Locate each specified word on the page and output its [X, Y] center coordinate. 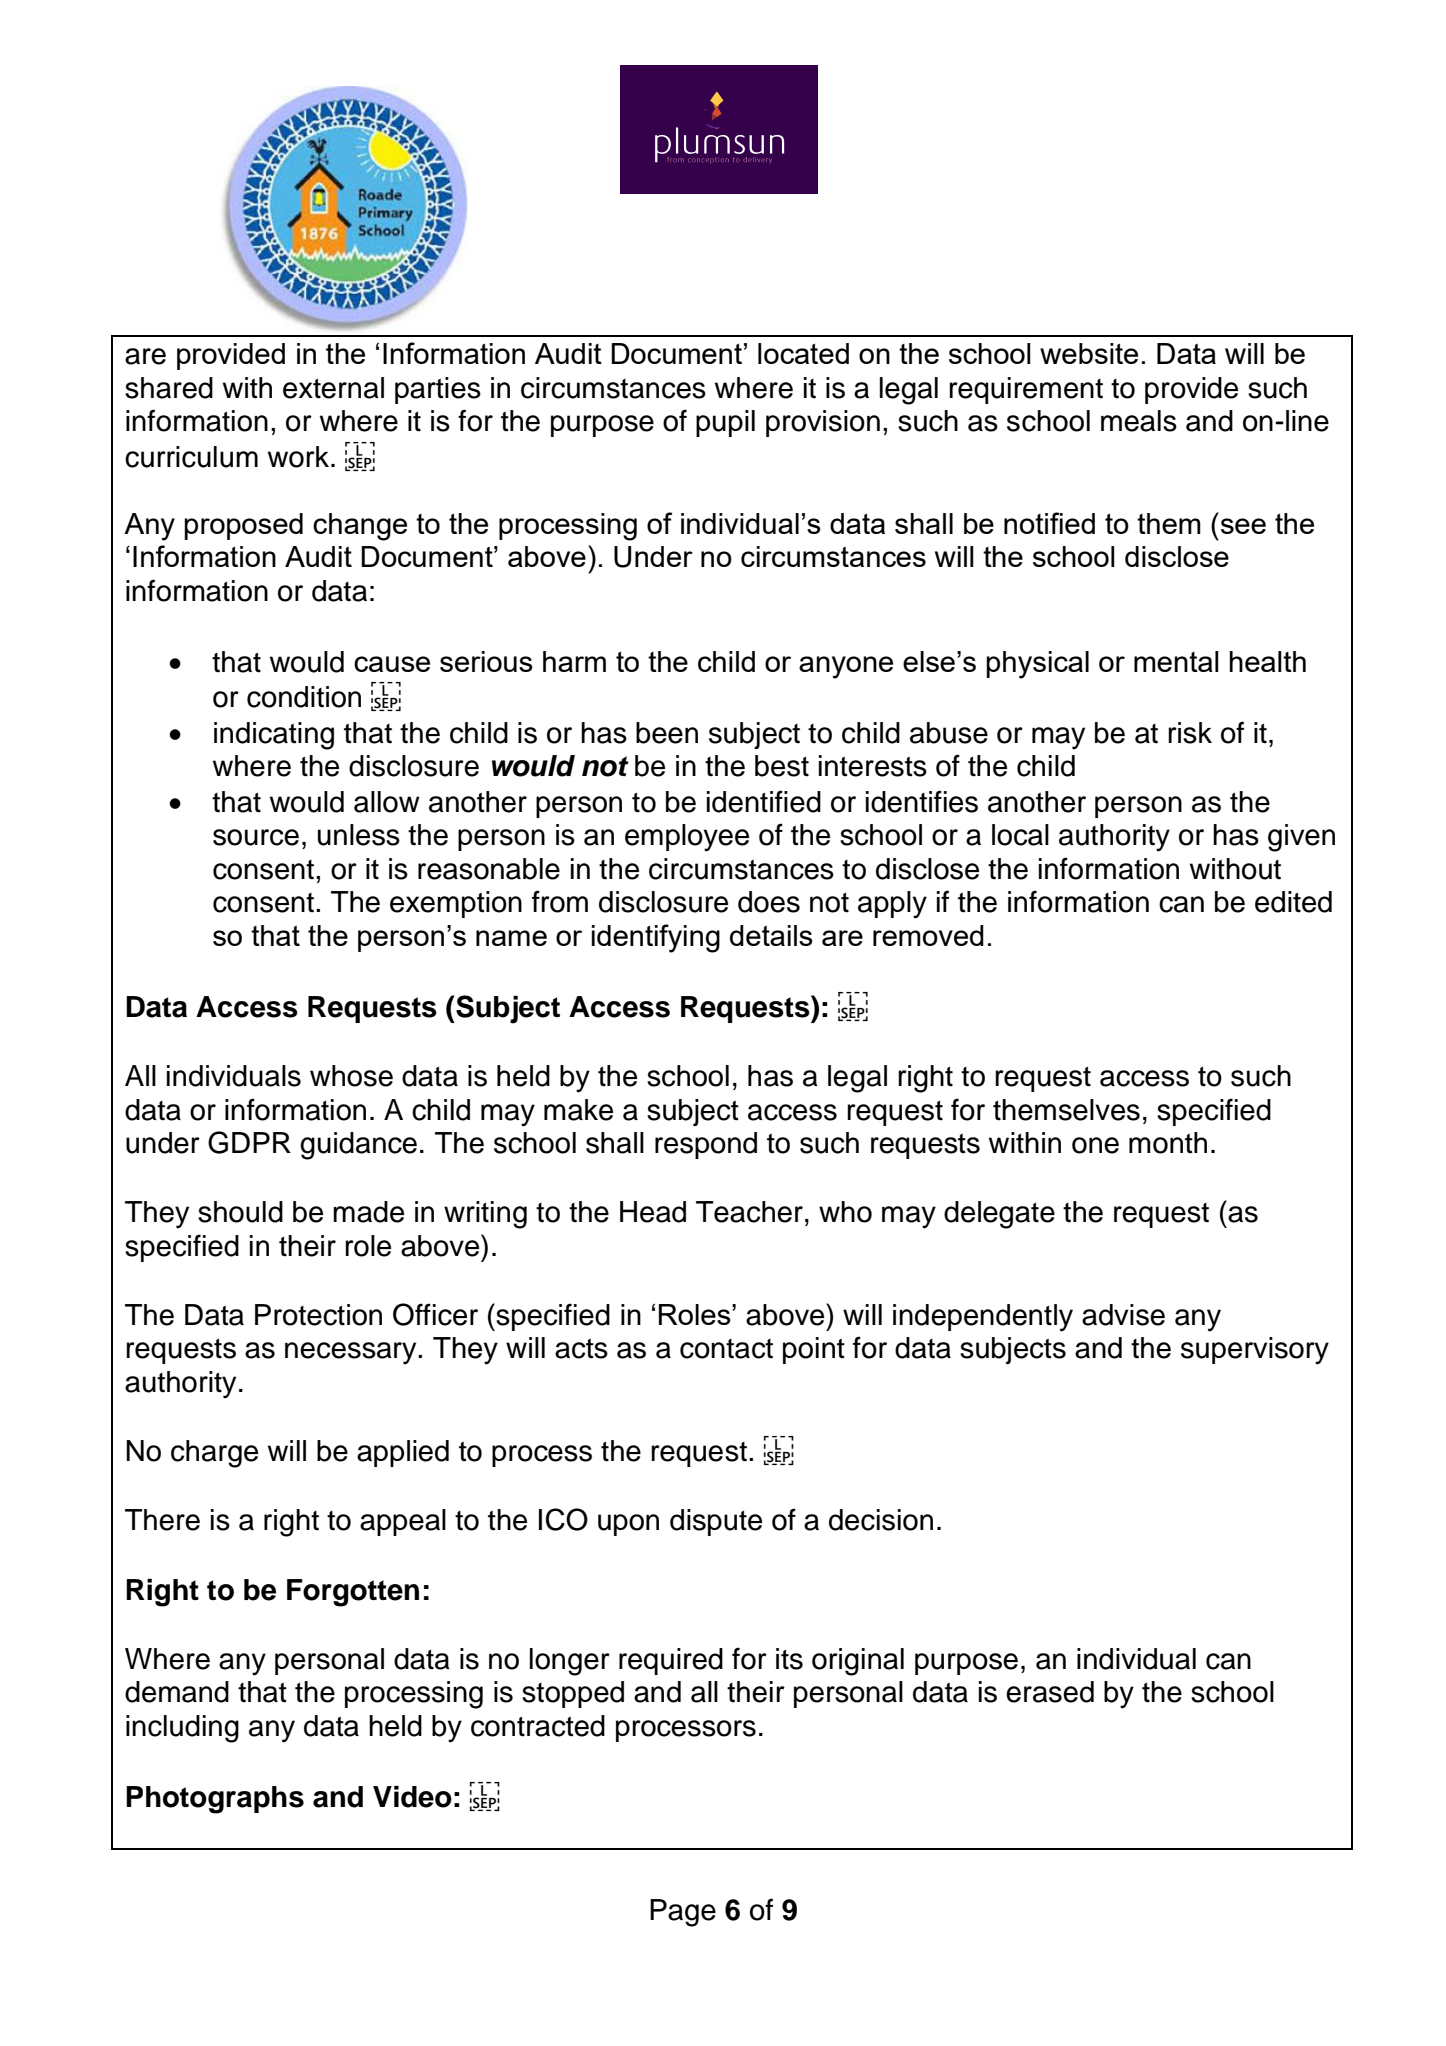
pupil [725, 423]
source [256, 837]
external [333, 388]
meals [1139, 421]
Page [683, 1913]
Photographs [215, 1800]
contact [726, 1349]
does [769, 902]
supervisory [1255, 1351]
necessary [352, 1353]
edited [1293, 902]
